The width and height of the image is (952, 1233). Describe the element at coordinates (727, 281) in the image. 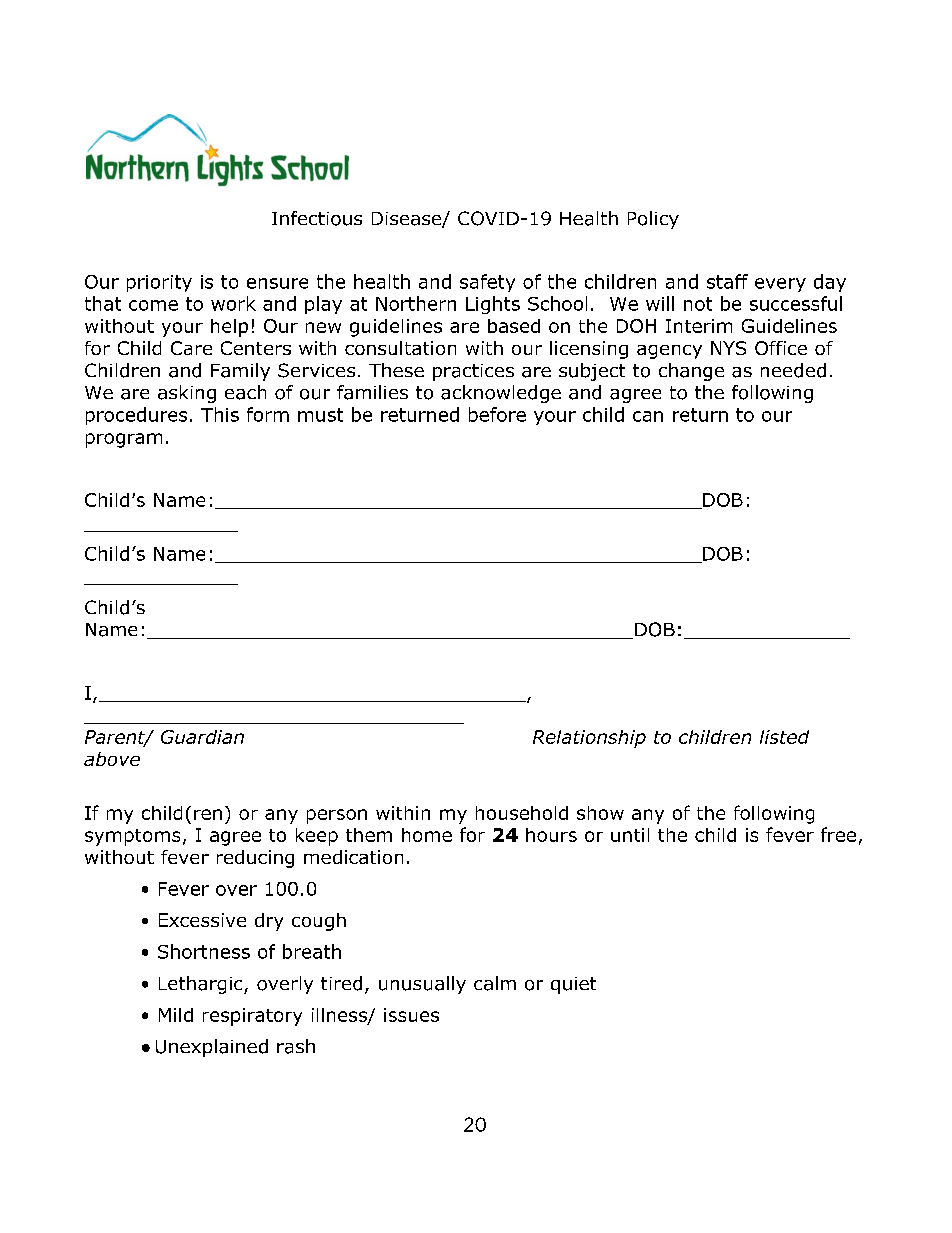

I see `staff` at that location.
